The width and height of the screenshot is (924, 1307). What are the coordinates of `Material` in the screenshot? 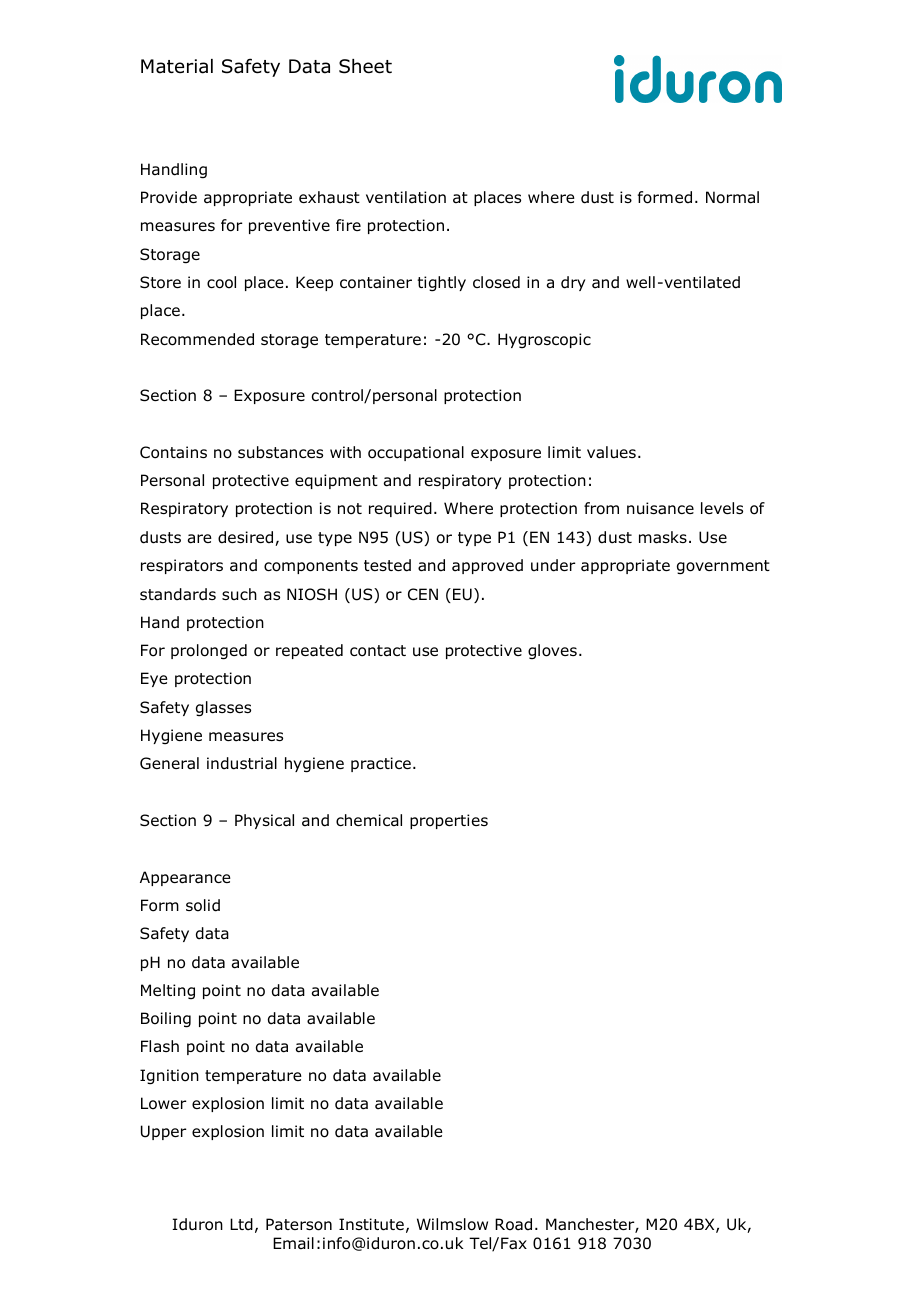 It's located at (177, 66).
